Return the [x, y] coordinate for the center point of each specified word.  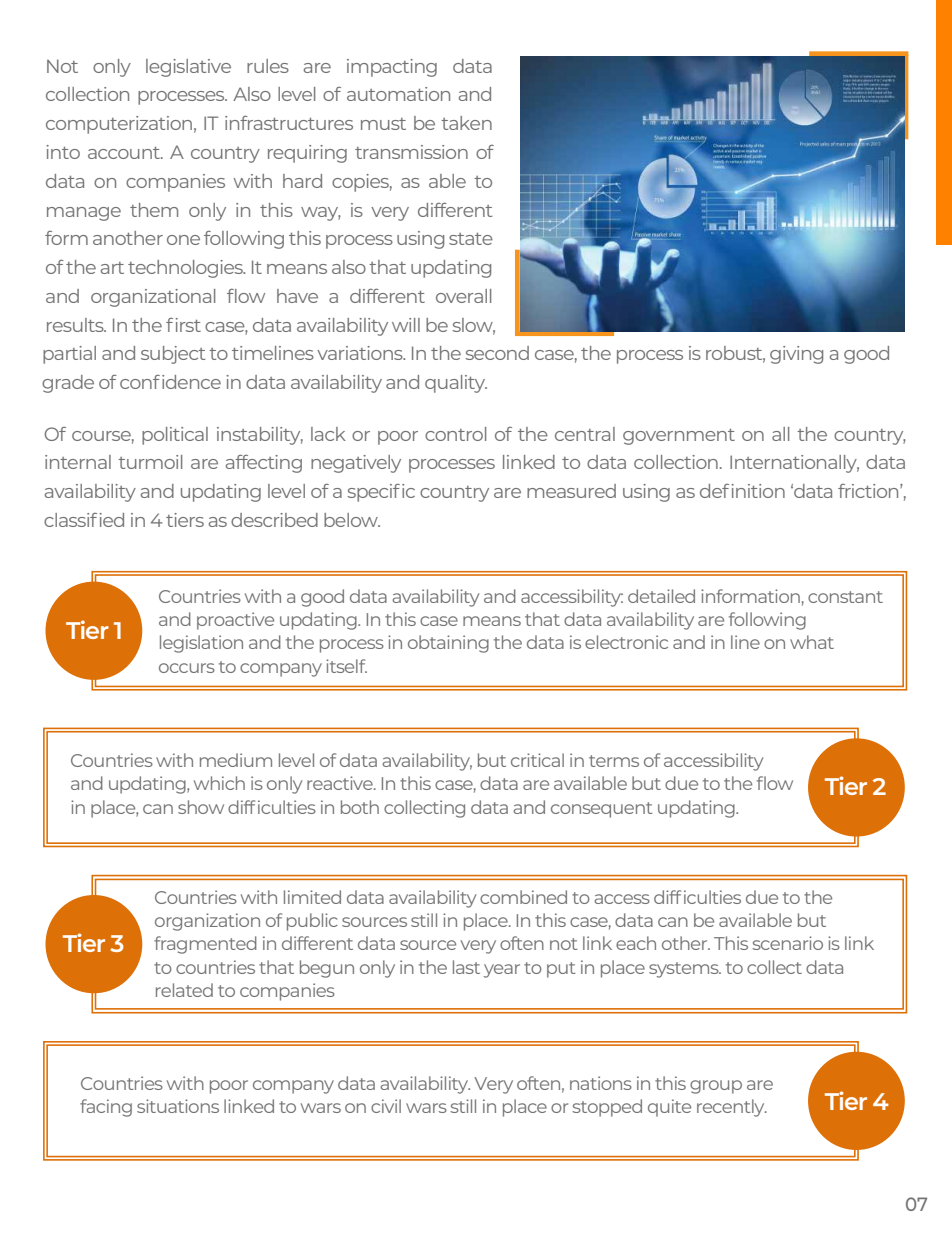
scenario [787, 943]
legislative [188, 68]
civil [386, 1106]
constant [845, 597]
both [360, 807]
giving [796, 355]
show [201, 807]
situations [178, 1106]
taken [466, 123]
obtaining [448, 644]
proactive [235, 621]
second [497, 353]
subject [173, 355]
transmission [411, 152]
